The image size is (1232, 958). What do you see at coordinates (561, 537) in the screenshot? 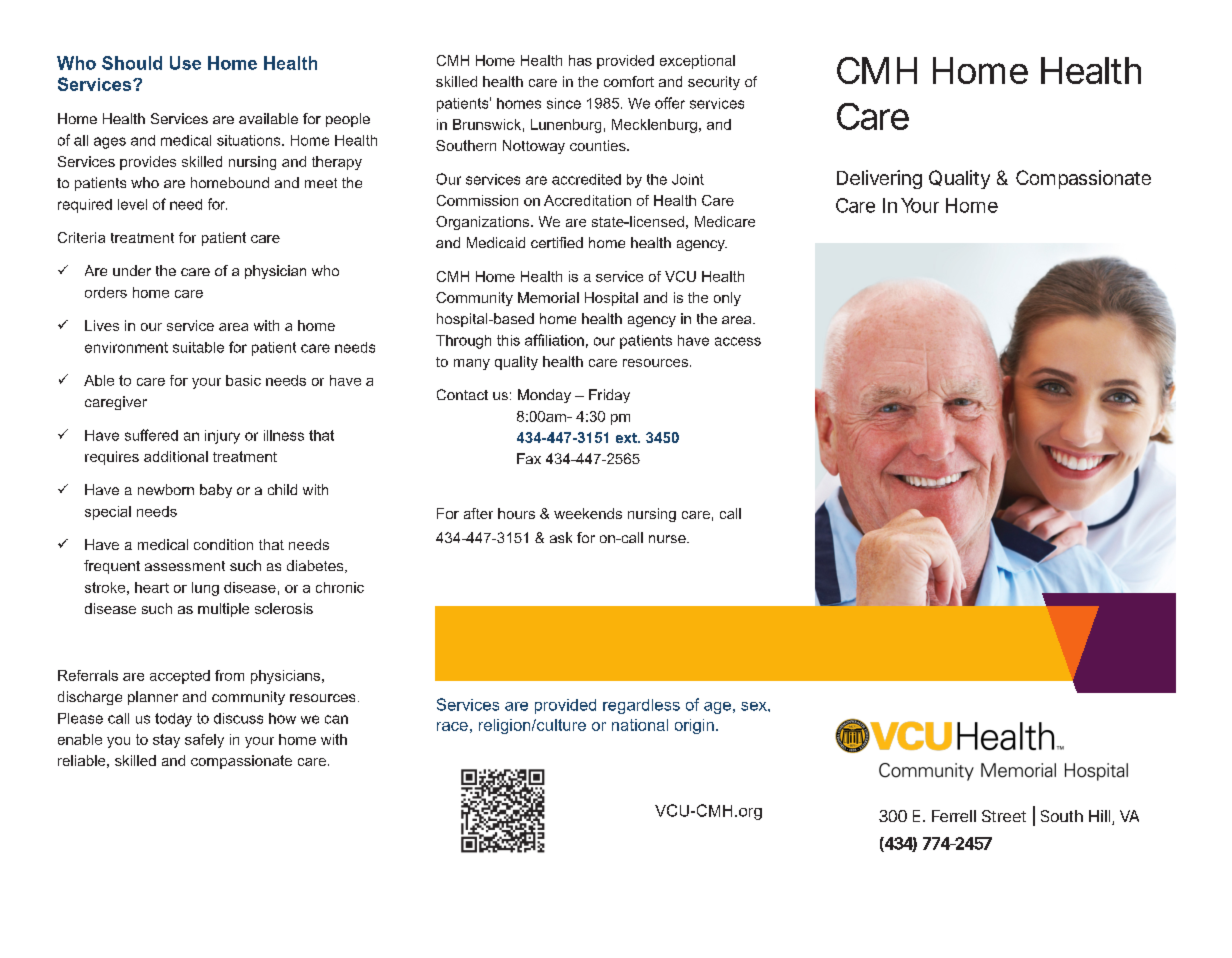
I see `ask` at bounding box center [561, 537].
